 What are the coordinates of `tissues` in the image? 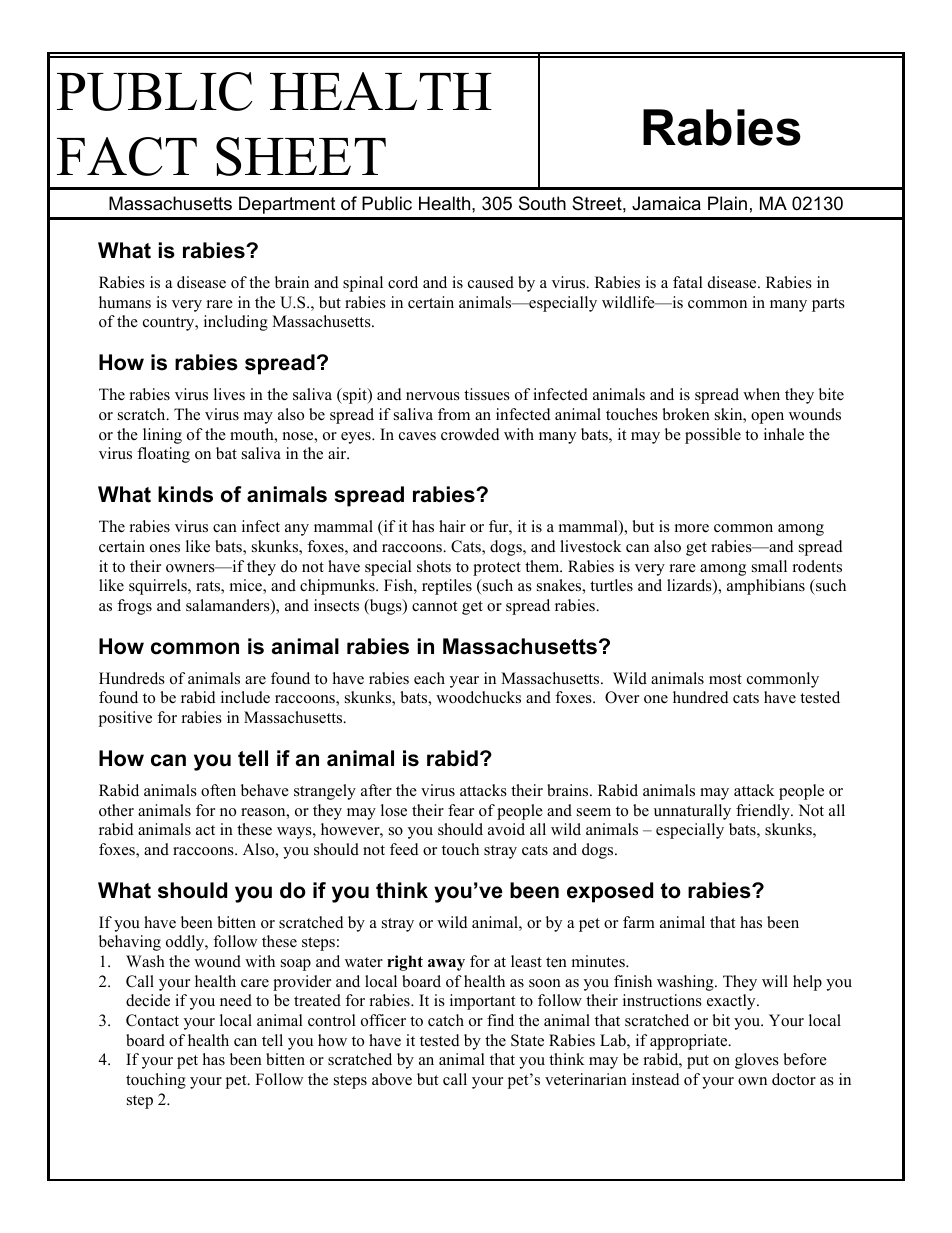 It's located at (487, 394).
